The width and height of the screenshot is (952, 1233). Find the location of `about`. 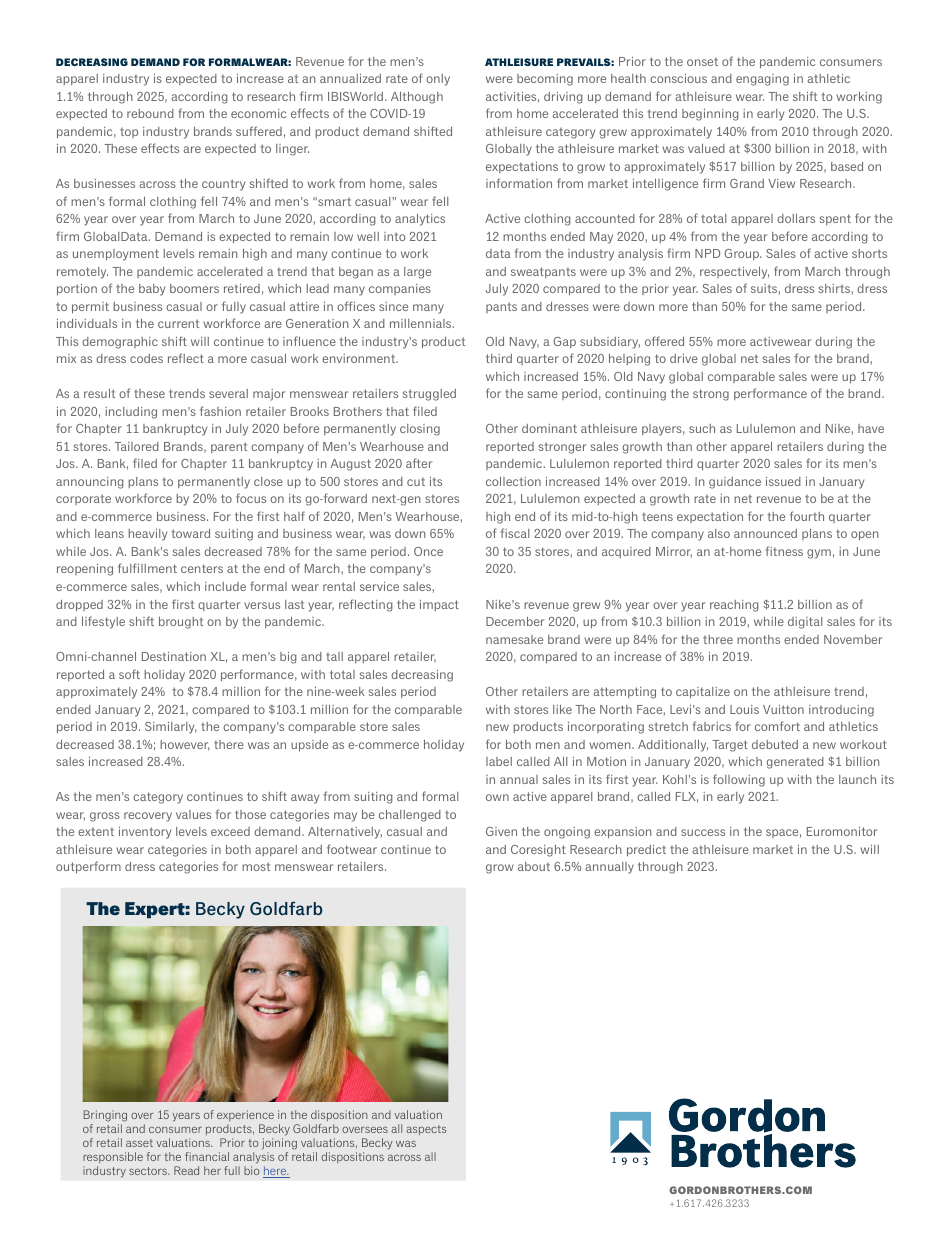

about is located at coordinates (534, 866).
